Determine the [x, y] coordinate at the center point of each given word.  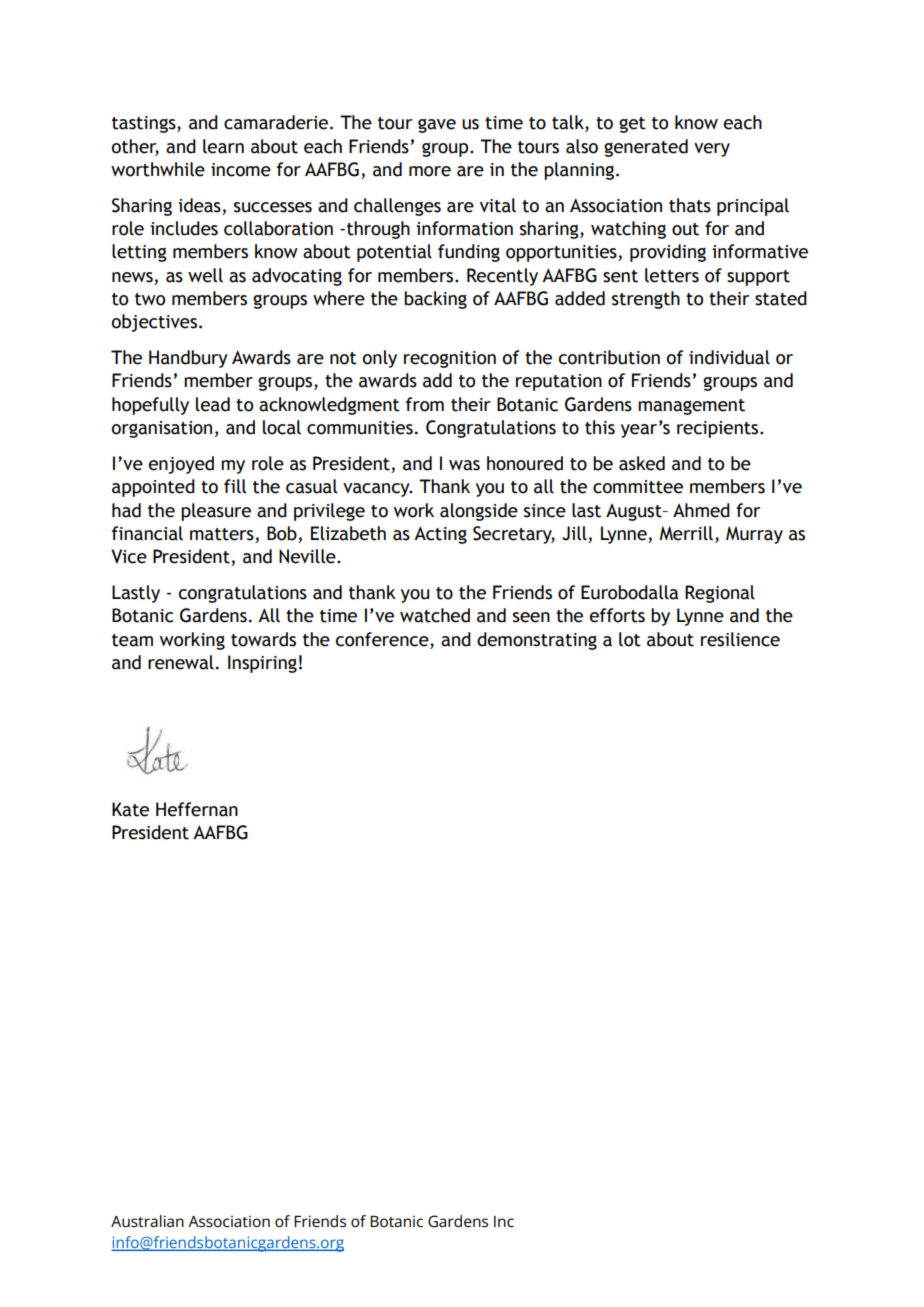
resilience [740, 639]
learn [223, 146]
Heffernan [197, 809]
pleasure [216, 512]
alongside [479, 512]
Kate [130, 809]
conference [383, 639]
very [712, 150]
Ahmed [701, 510]
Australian [147, 1221]
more [430, 171]
